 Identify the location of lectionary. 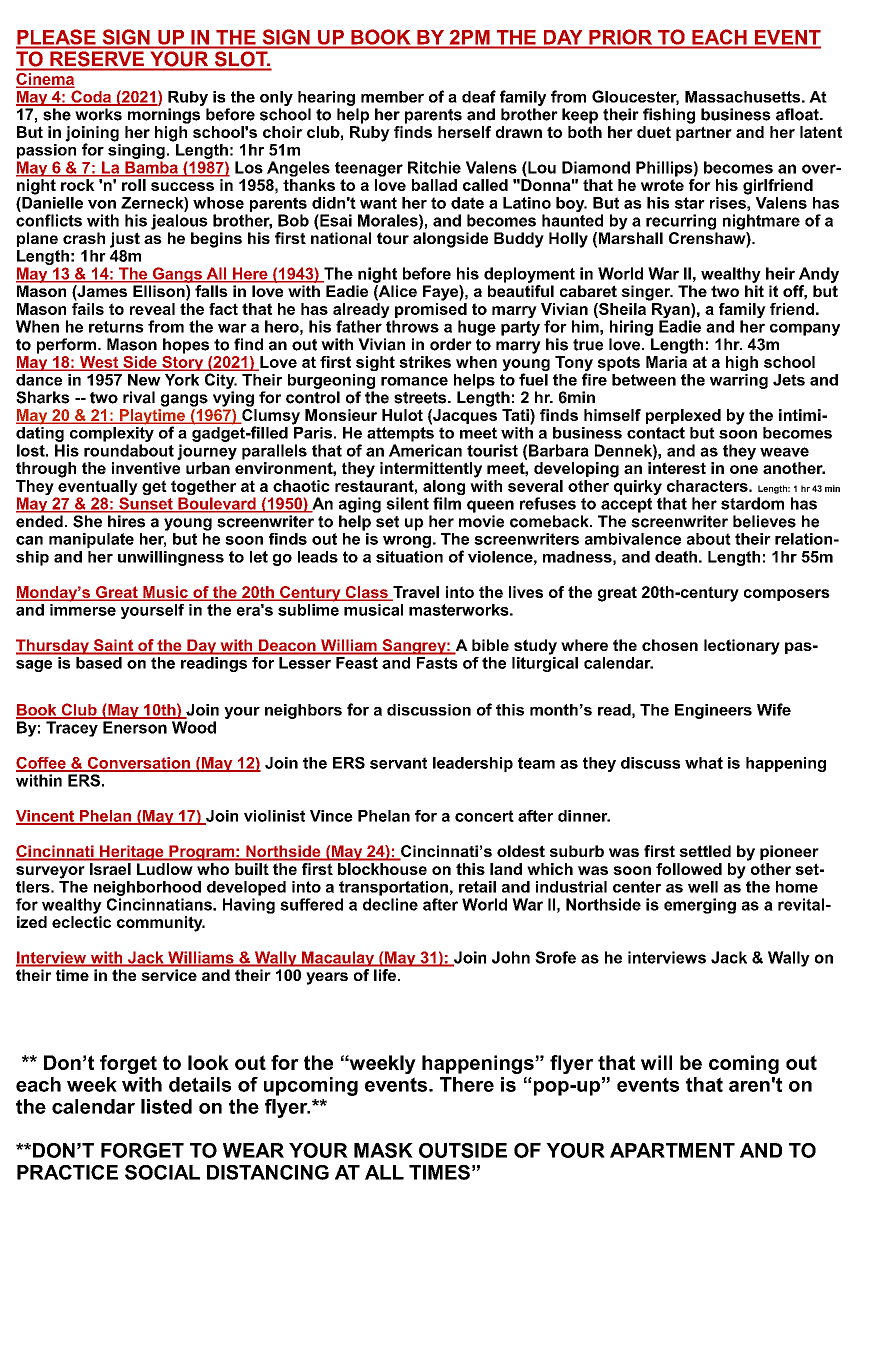
(742, 647).
